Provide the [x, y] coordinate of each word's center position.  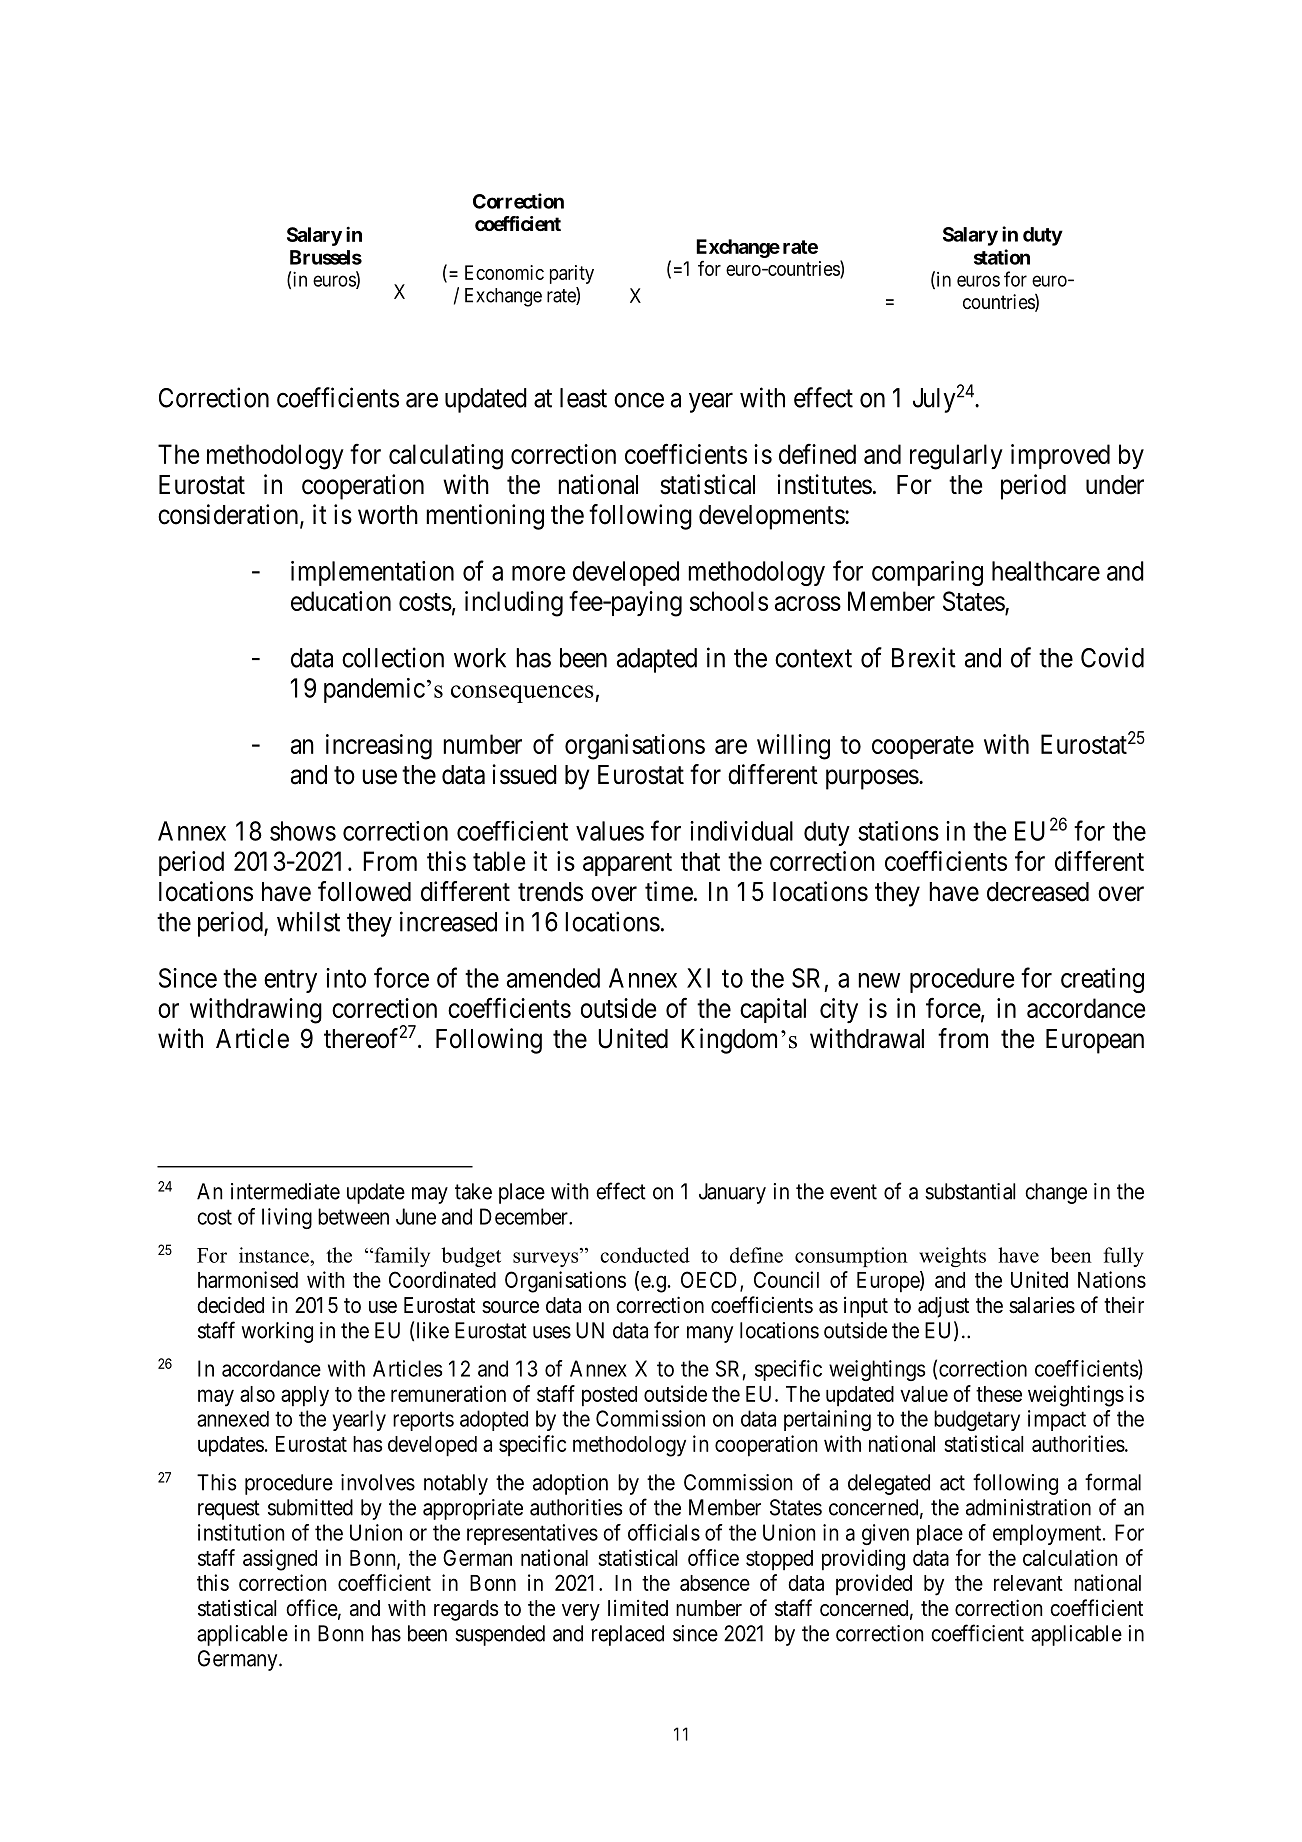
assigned [280, 1560]
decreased [1038, 892]
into [346, 978]
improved [1060, 456]
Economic [504, 272]
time [669, 891]
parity [572, 274]
